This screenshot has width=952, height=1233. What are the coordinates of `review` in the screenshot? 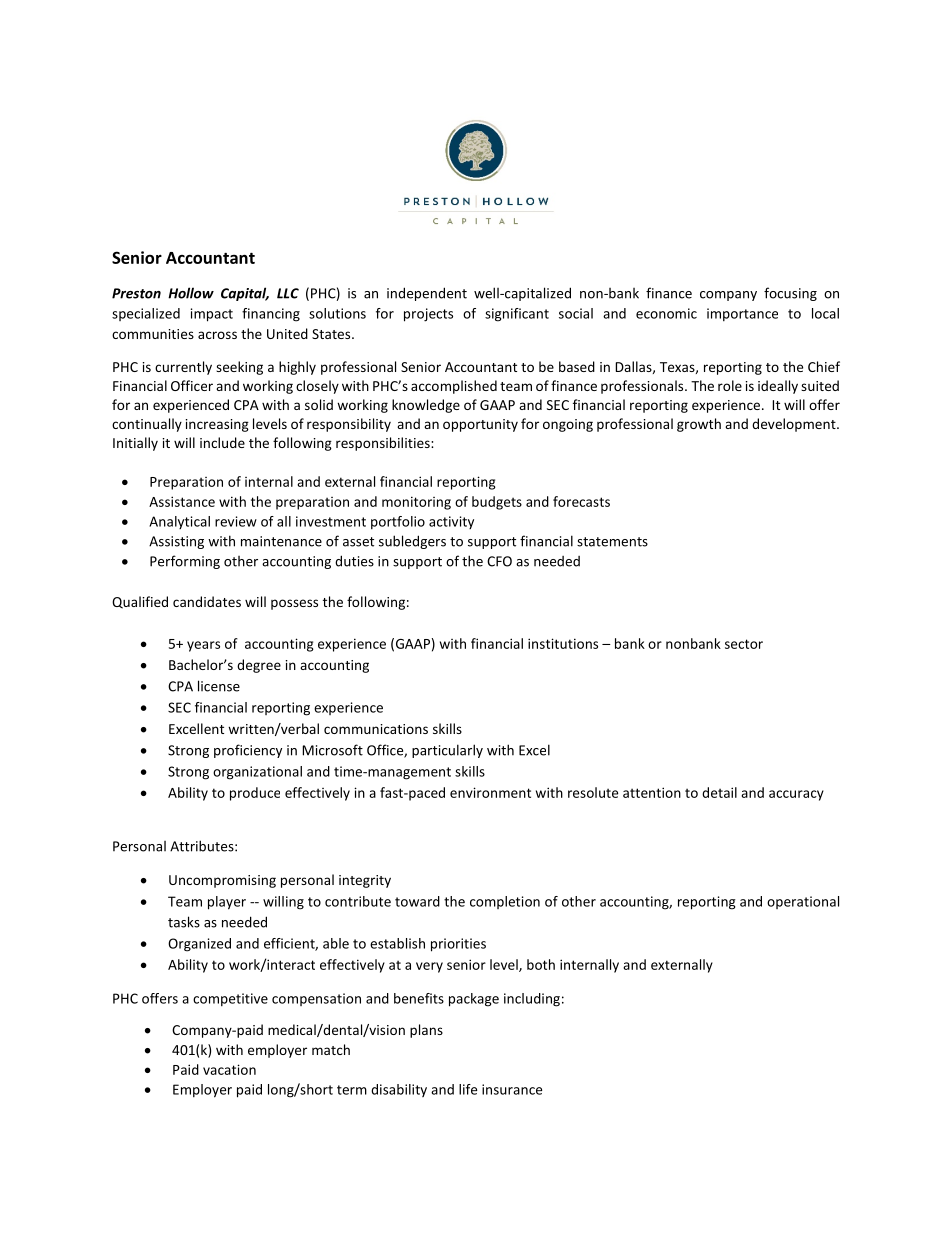 It's located at (236, 521).
